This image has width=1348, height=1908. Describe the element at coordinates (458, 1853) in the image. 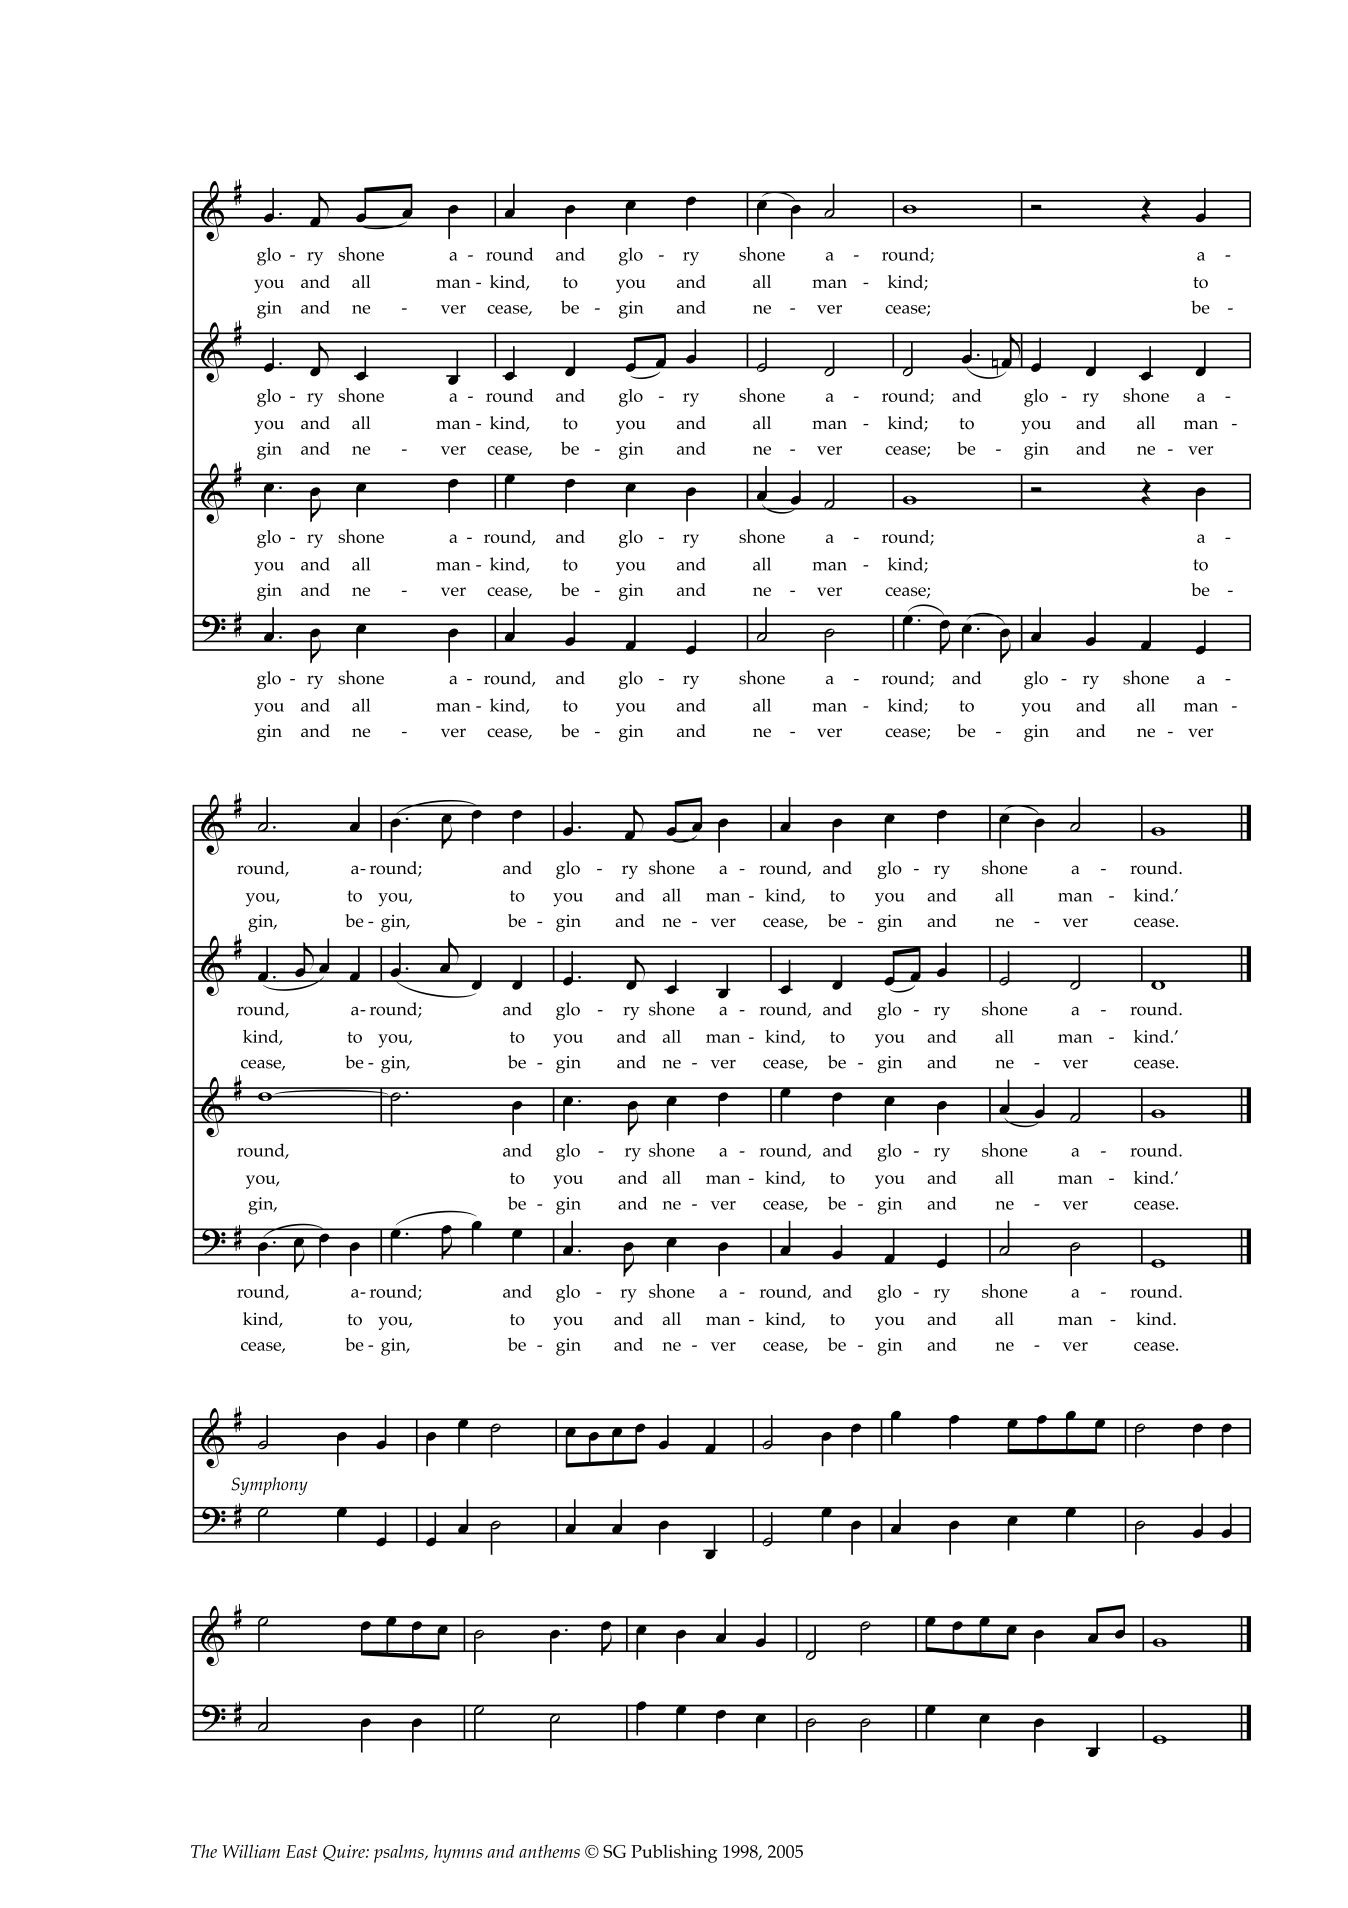

I see `hymns` at that location.
